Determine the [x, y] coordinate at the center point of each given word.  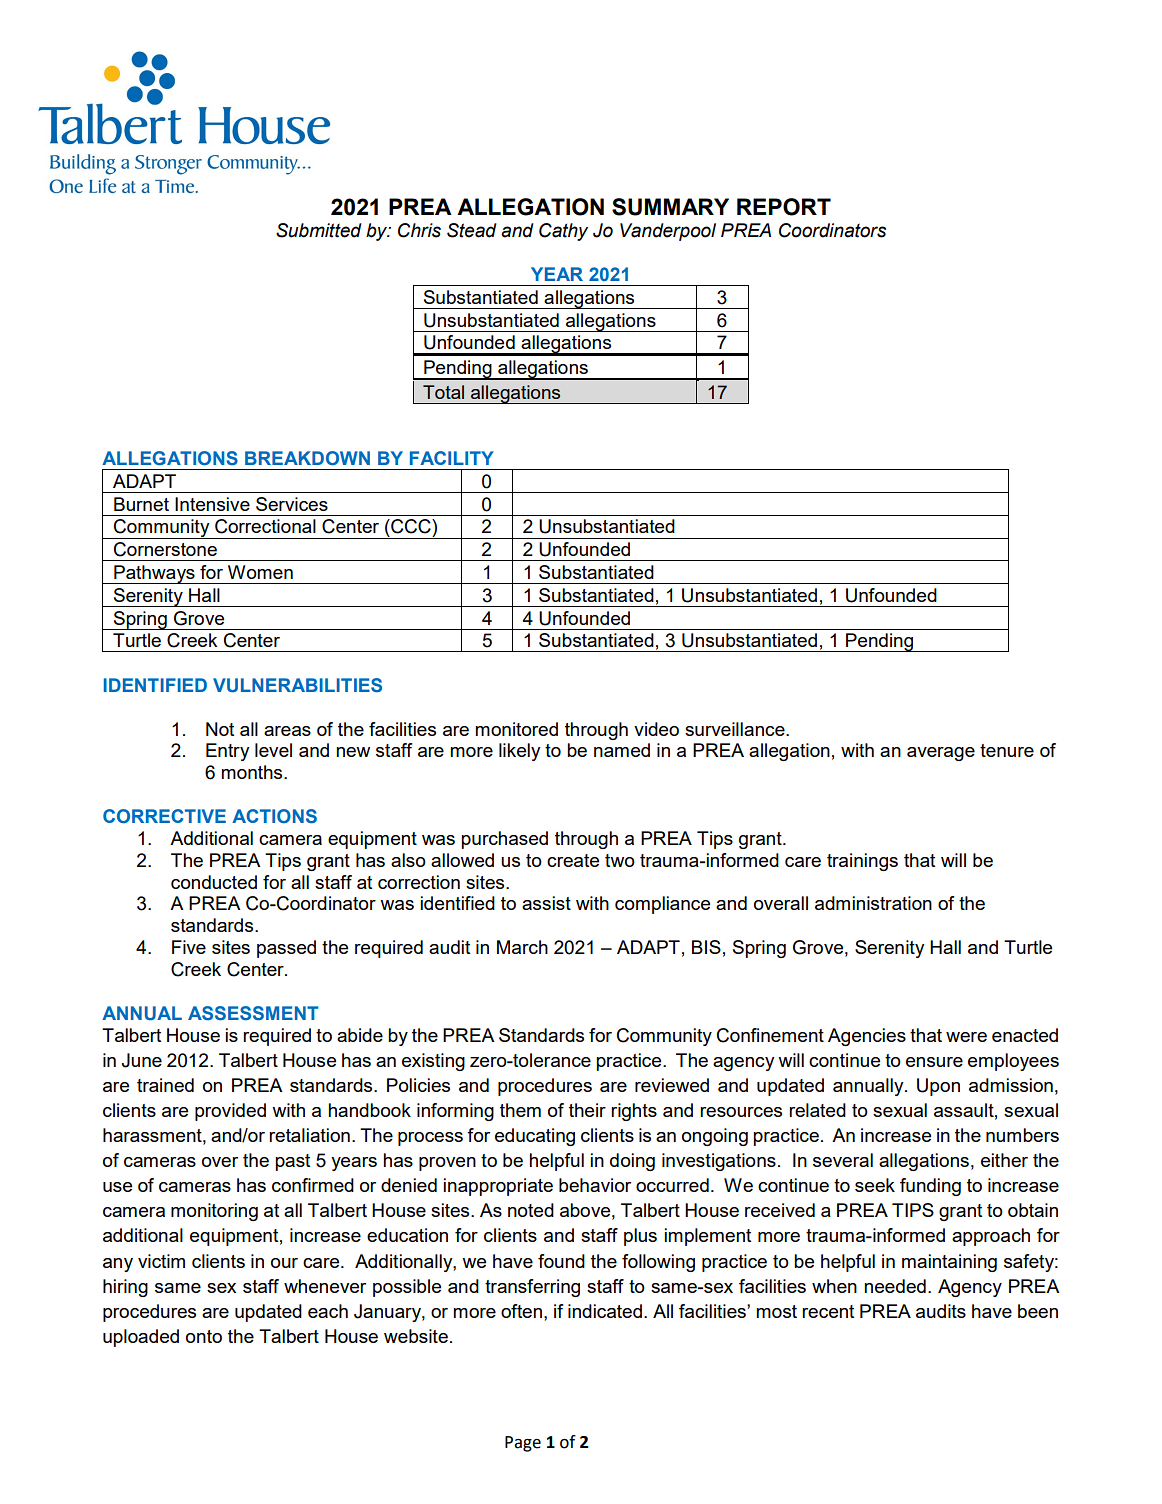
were [966, 1037]
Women [260, 572]
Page [523, 1444]
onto [204, 1336]
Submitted [319, 230]
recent [828, 1311]
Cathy [563, 232]
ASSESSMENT [253, 1013]
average [941, 754]
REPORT [784, 207]
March [522, 947]
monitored [516, 729]
